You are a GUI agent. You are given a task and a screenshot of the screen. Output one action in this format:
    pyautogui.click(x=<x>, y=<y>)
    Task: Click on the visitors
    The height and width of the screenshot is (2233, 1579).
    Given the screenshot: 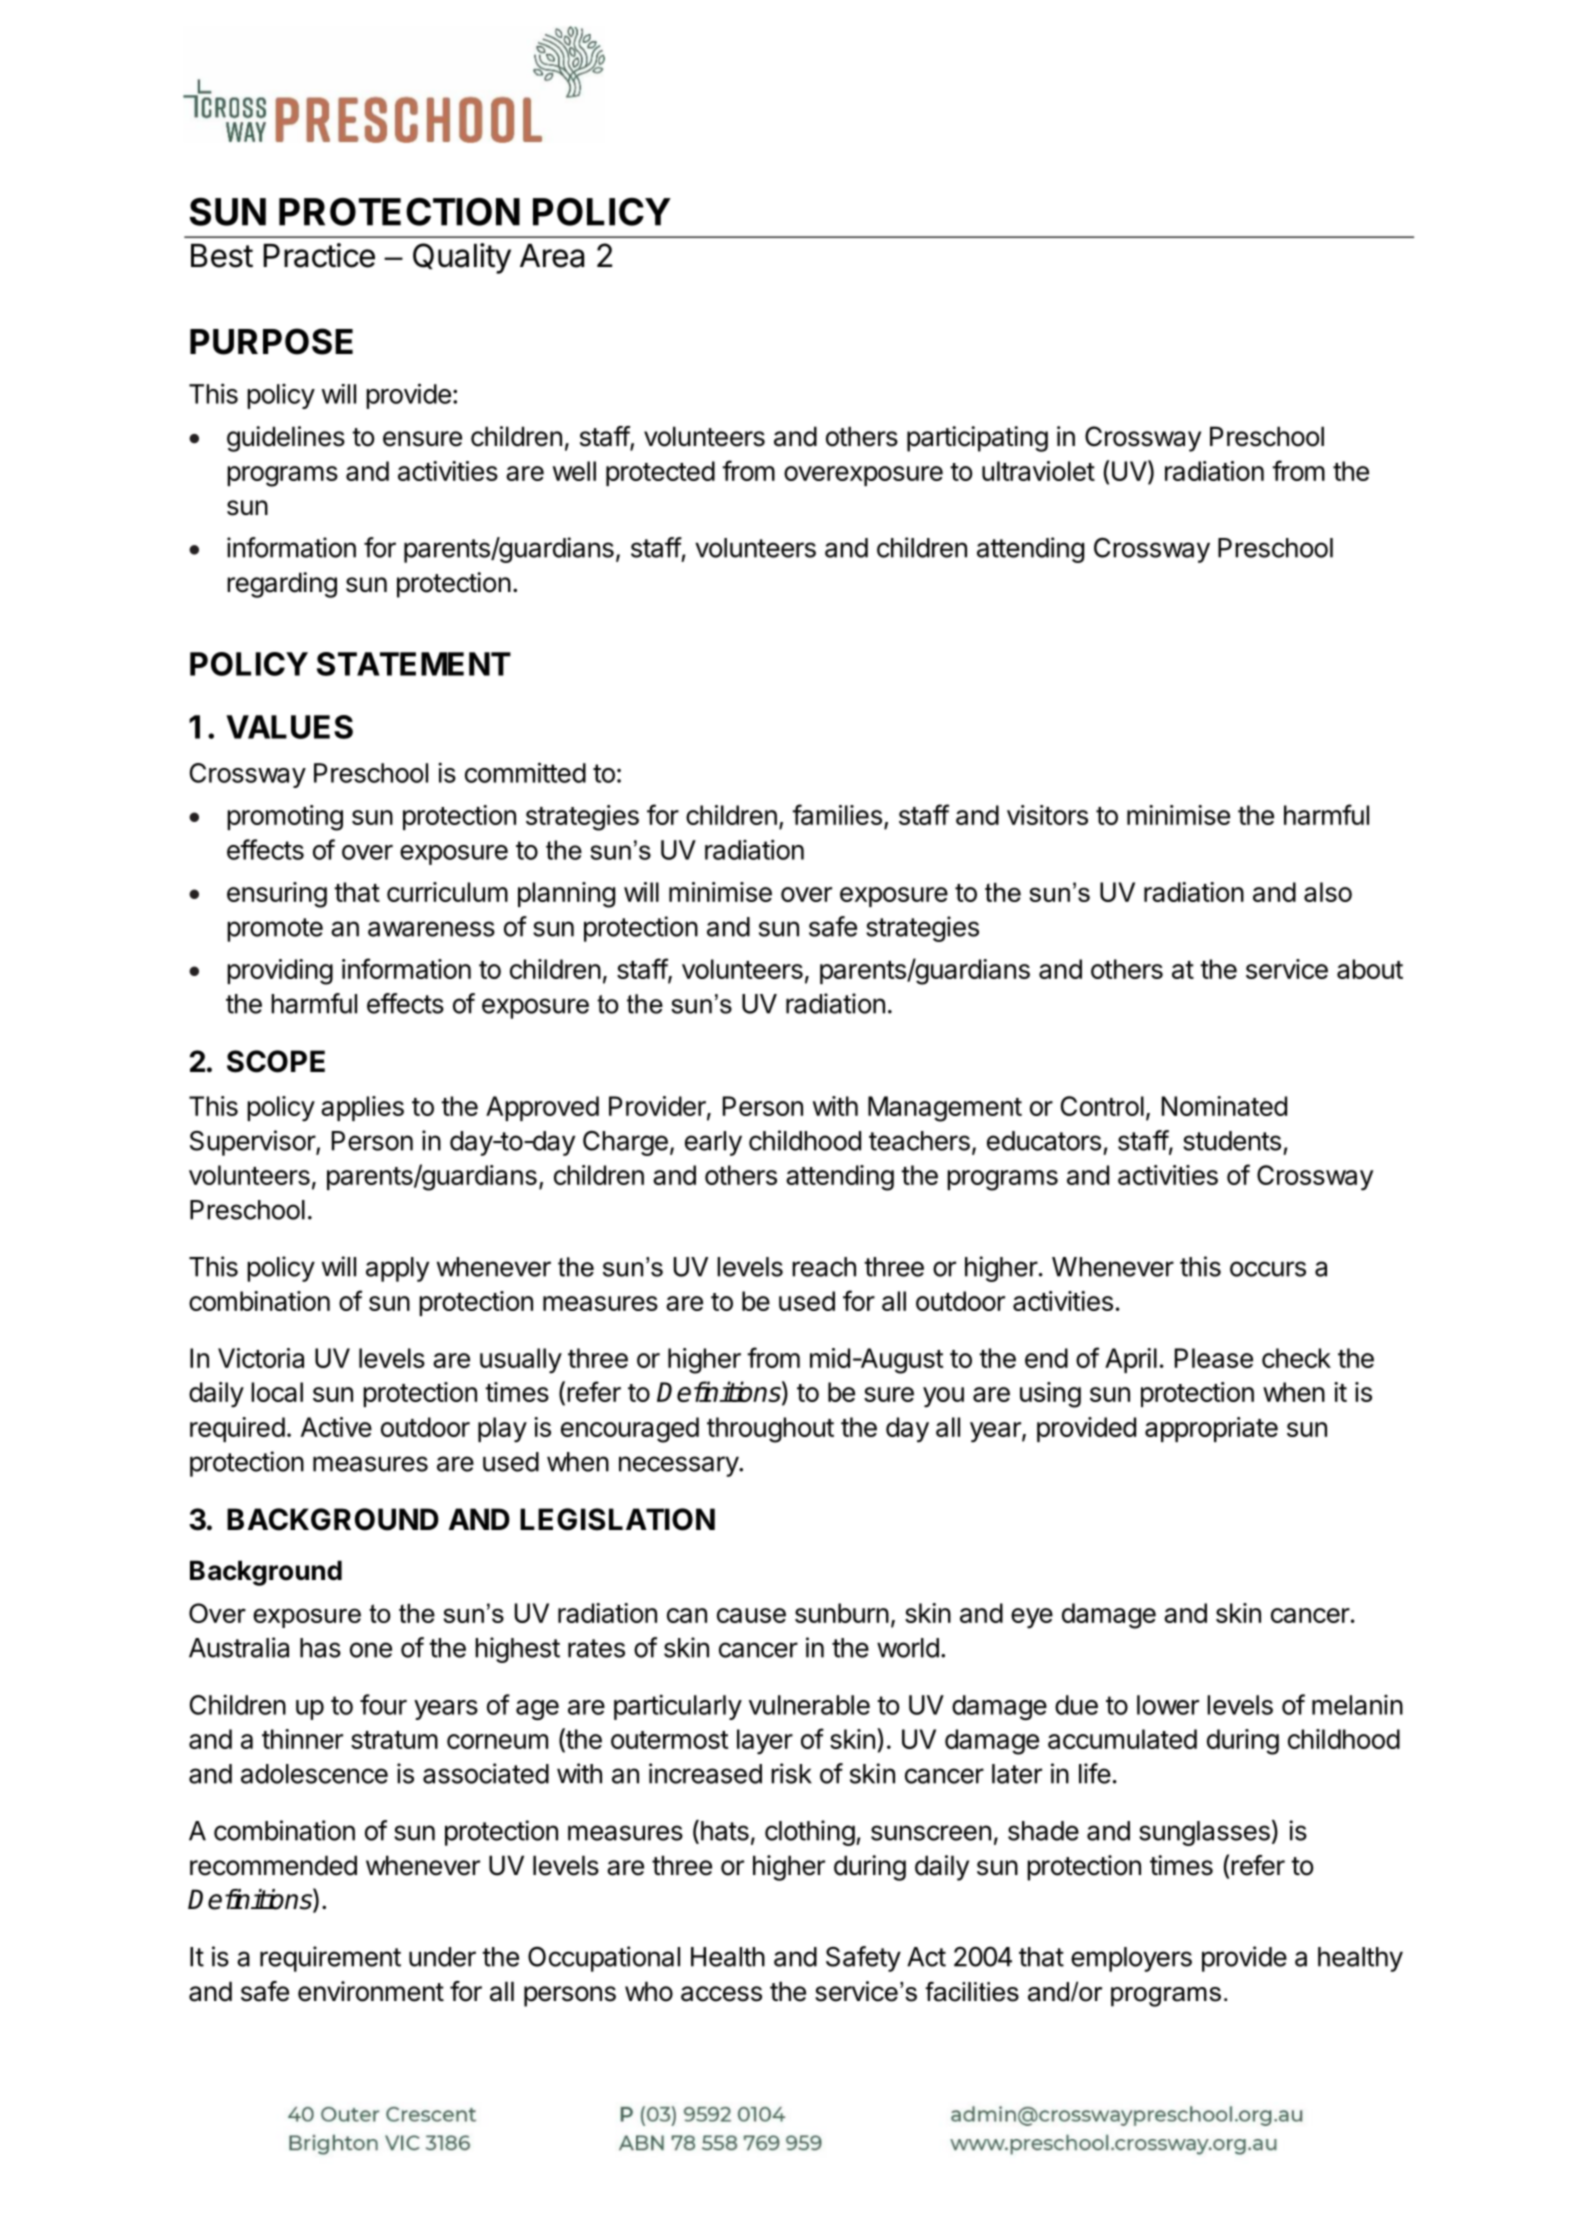 What is the action you would take?
    pyautogui.click(x=1047, y=815)
